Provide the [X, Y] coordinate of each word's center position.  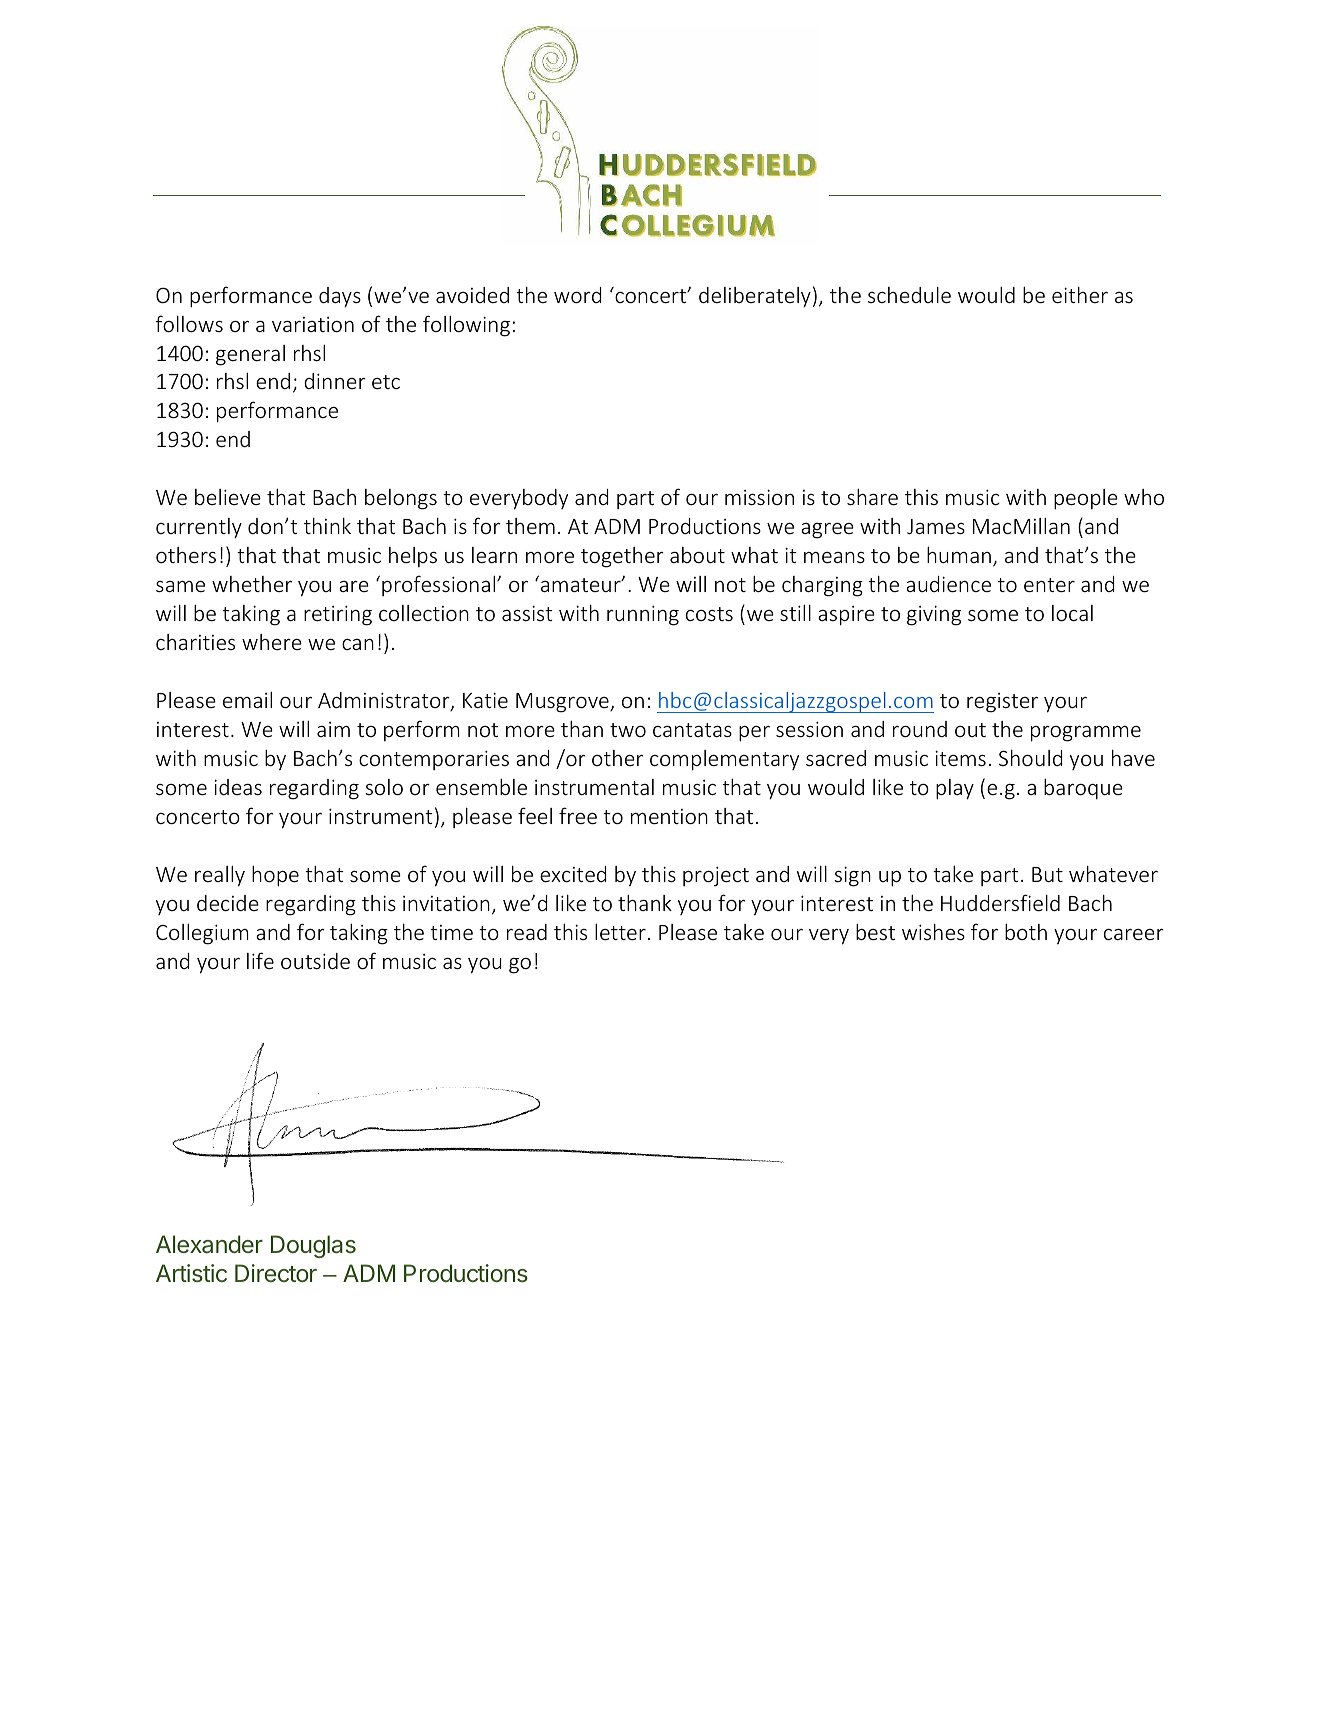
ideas [238, 787]
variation [313, 324]
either [1080, 295]
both [1026, 932]
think [327, 526]
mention [669, 816]
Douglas [313, 1246]
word [577, 295]
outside [315, 961]
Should [1030, 758]
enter [1049, 585]
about [697, 555]
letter [620, 932]
